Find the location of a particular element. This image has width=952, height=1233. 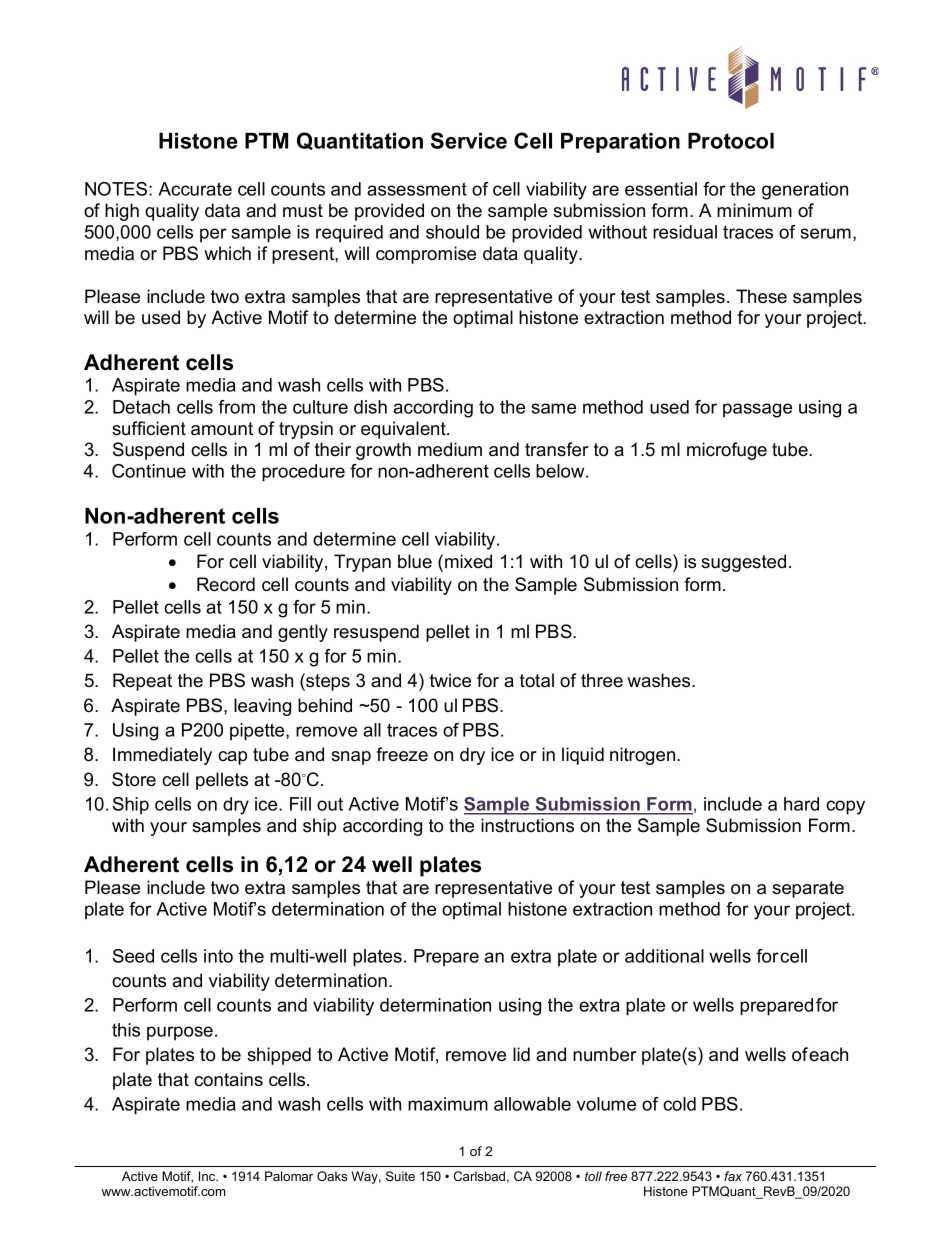

fax is located at coordinates (733, 1176).
